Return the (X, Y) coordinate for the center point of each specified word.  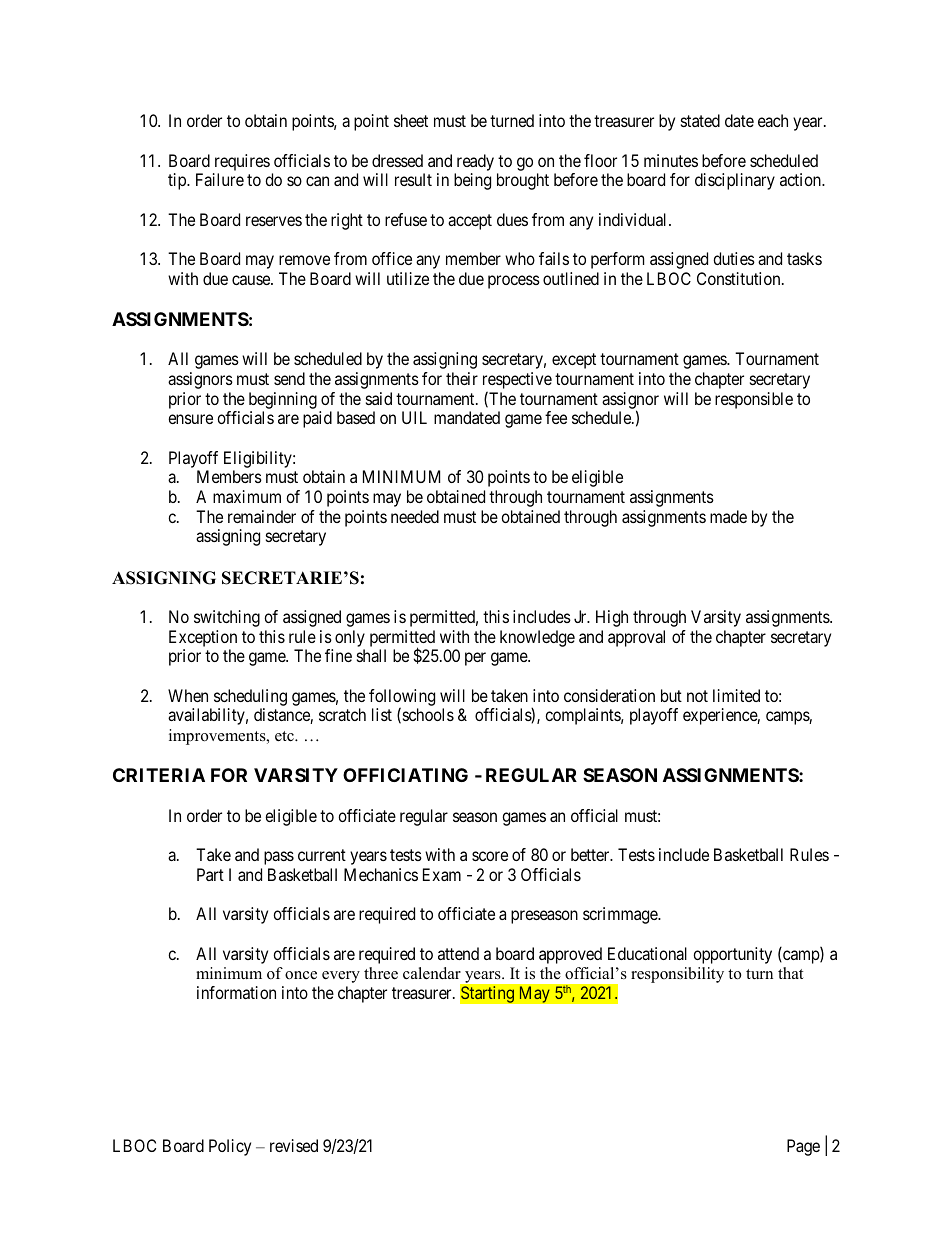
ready (475, 162)
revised (294, 1145)
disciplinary (735, 181)
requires (242, 162)
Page (803, 1147)
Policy (230, 1147)
